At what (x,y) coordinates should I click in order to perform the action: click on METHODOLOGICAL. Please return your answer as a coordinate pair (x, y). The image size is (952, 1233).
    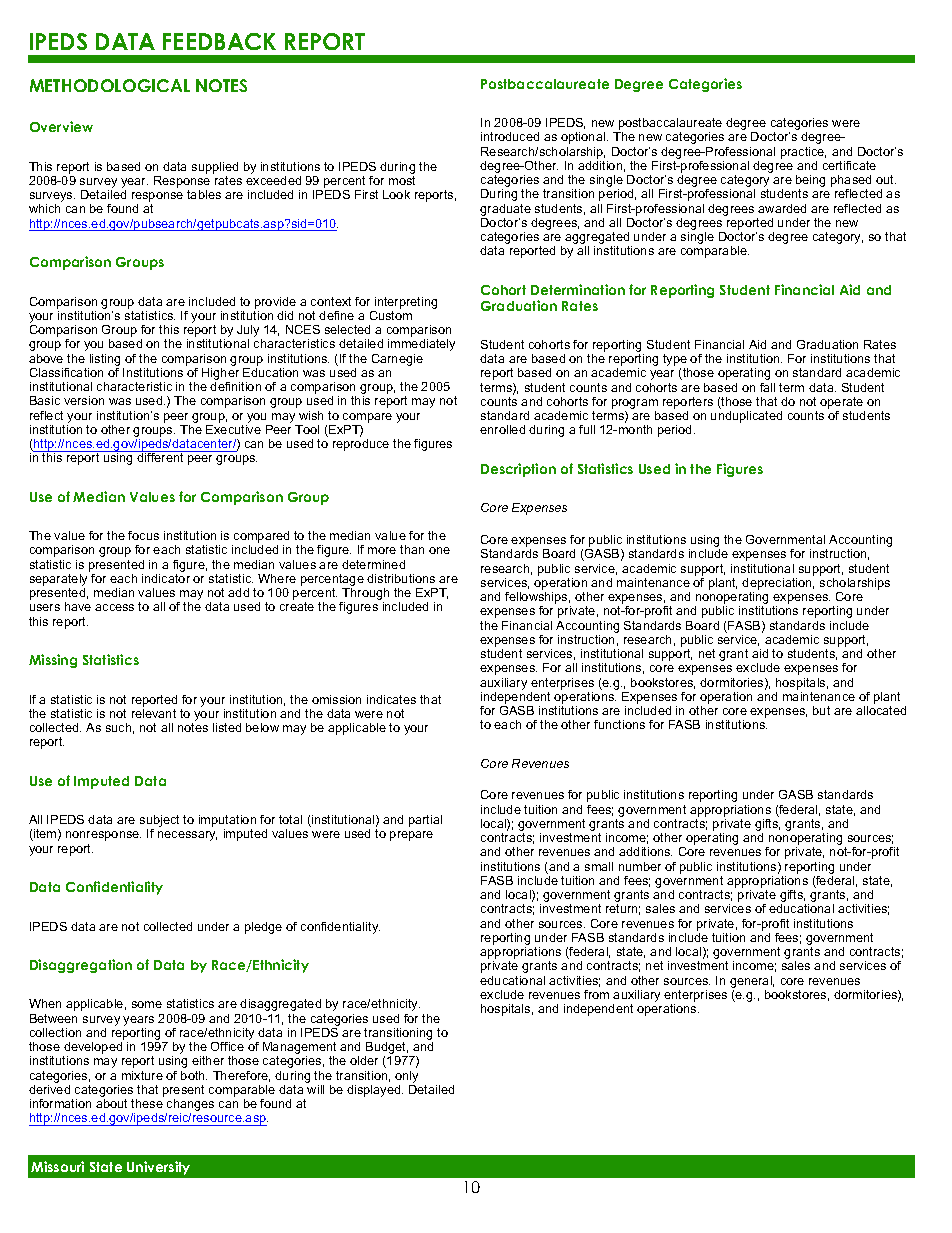
    Looking at the image, I should click on (110, 85).
